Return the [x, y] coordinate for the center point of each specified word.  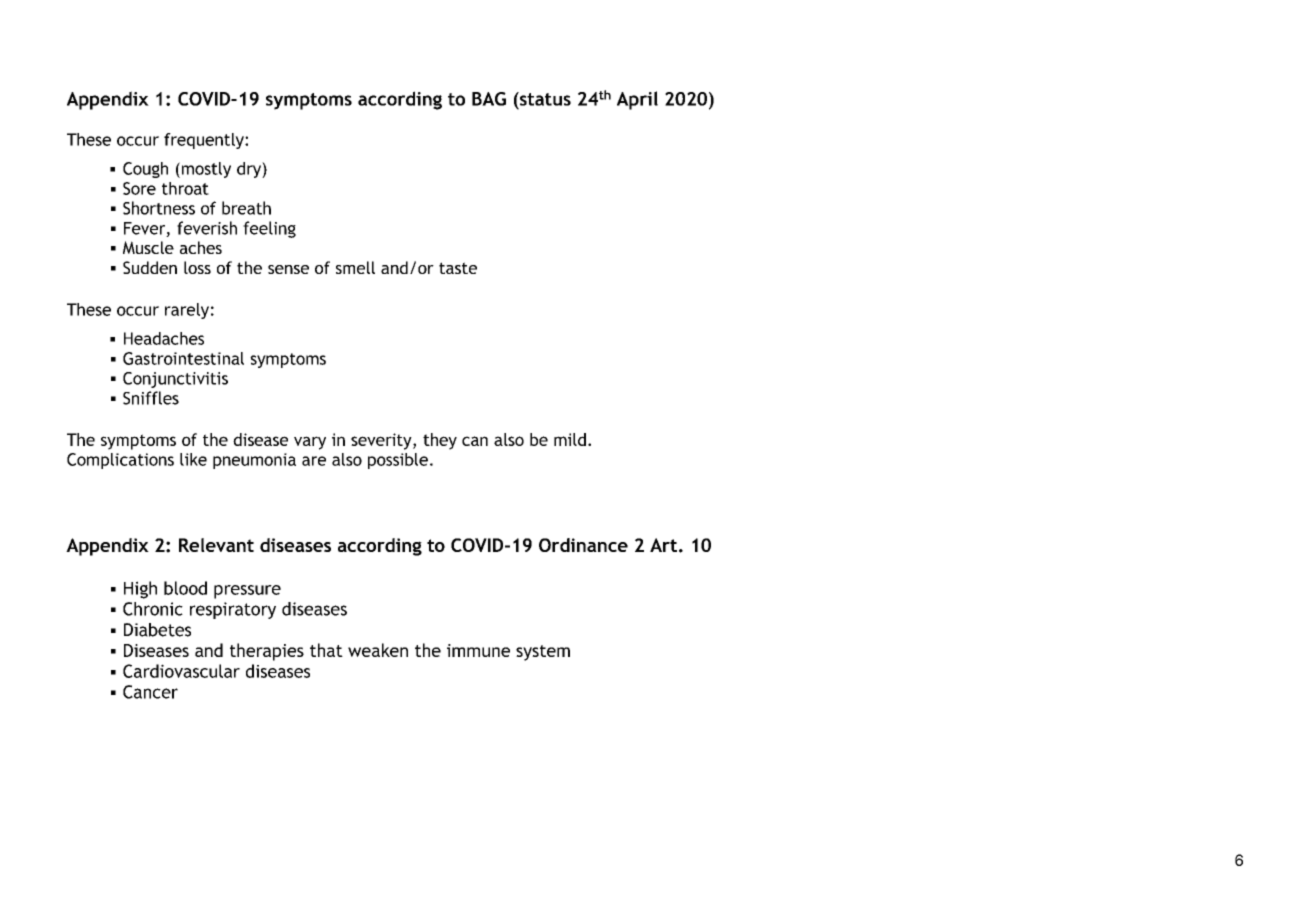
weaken [378, 650]
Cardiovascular [181, 671]
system [543, 653]
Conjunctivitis [175, 380]
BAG [489, 99]
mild [570, 439]
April [637, 100]
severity [382, 441]
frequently [205, 141]
